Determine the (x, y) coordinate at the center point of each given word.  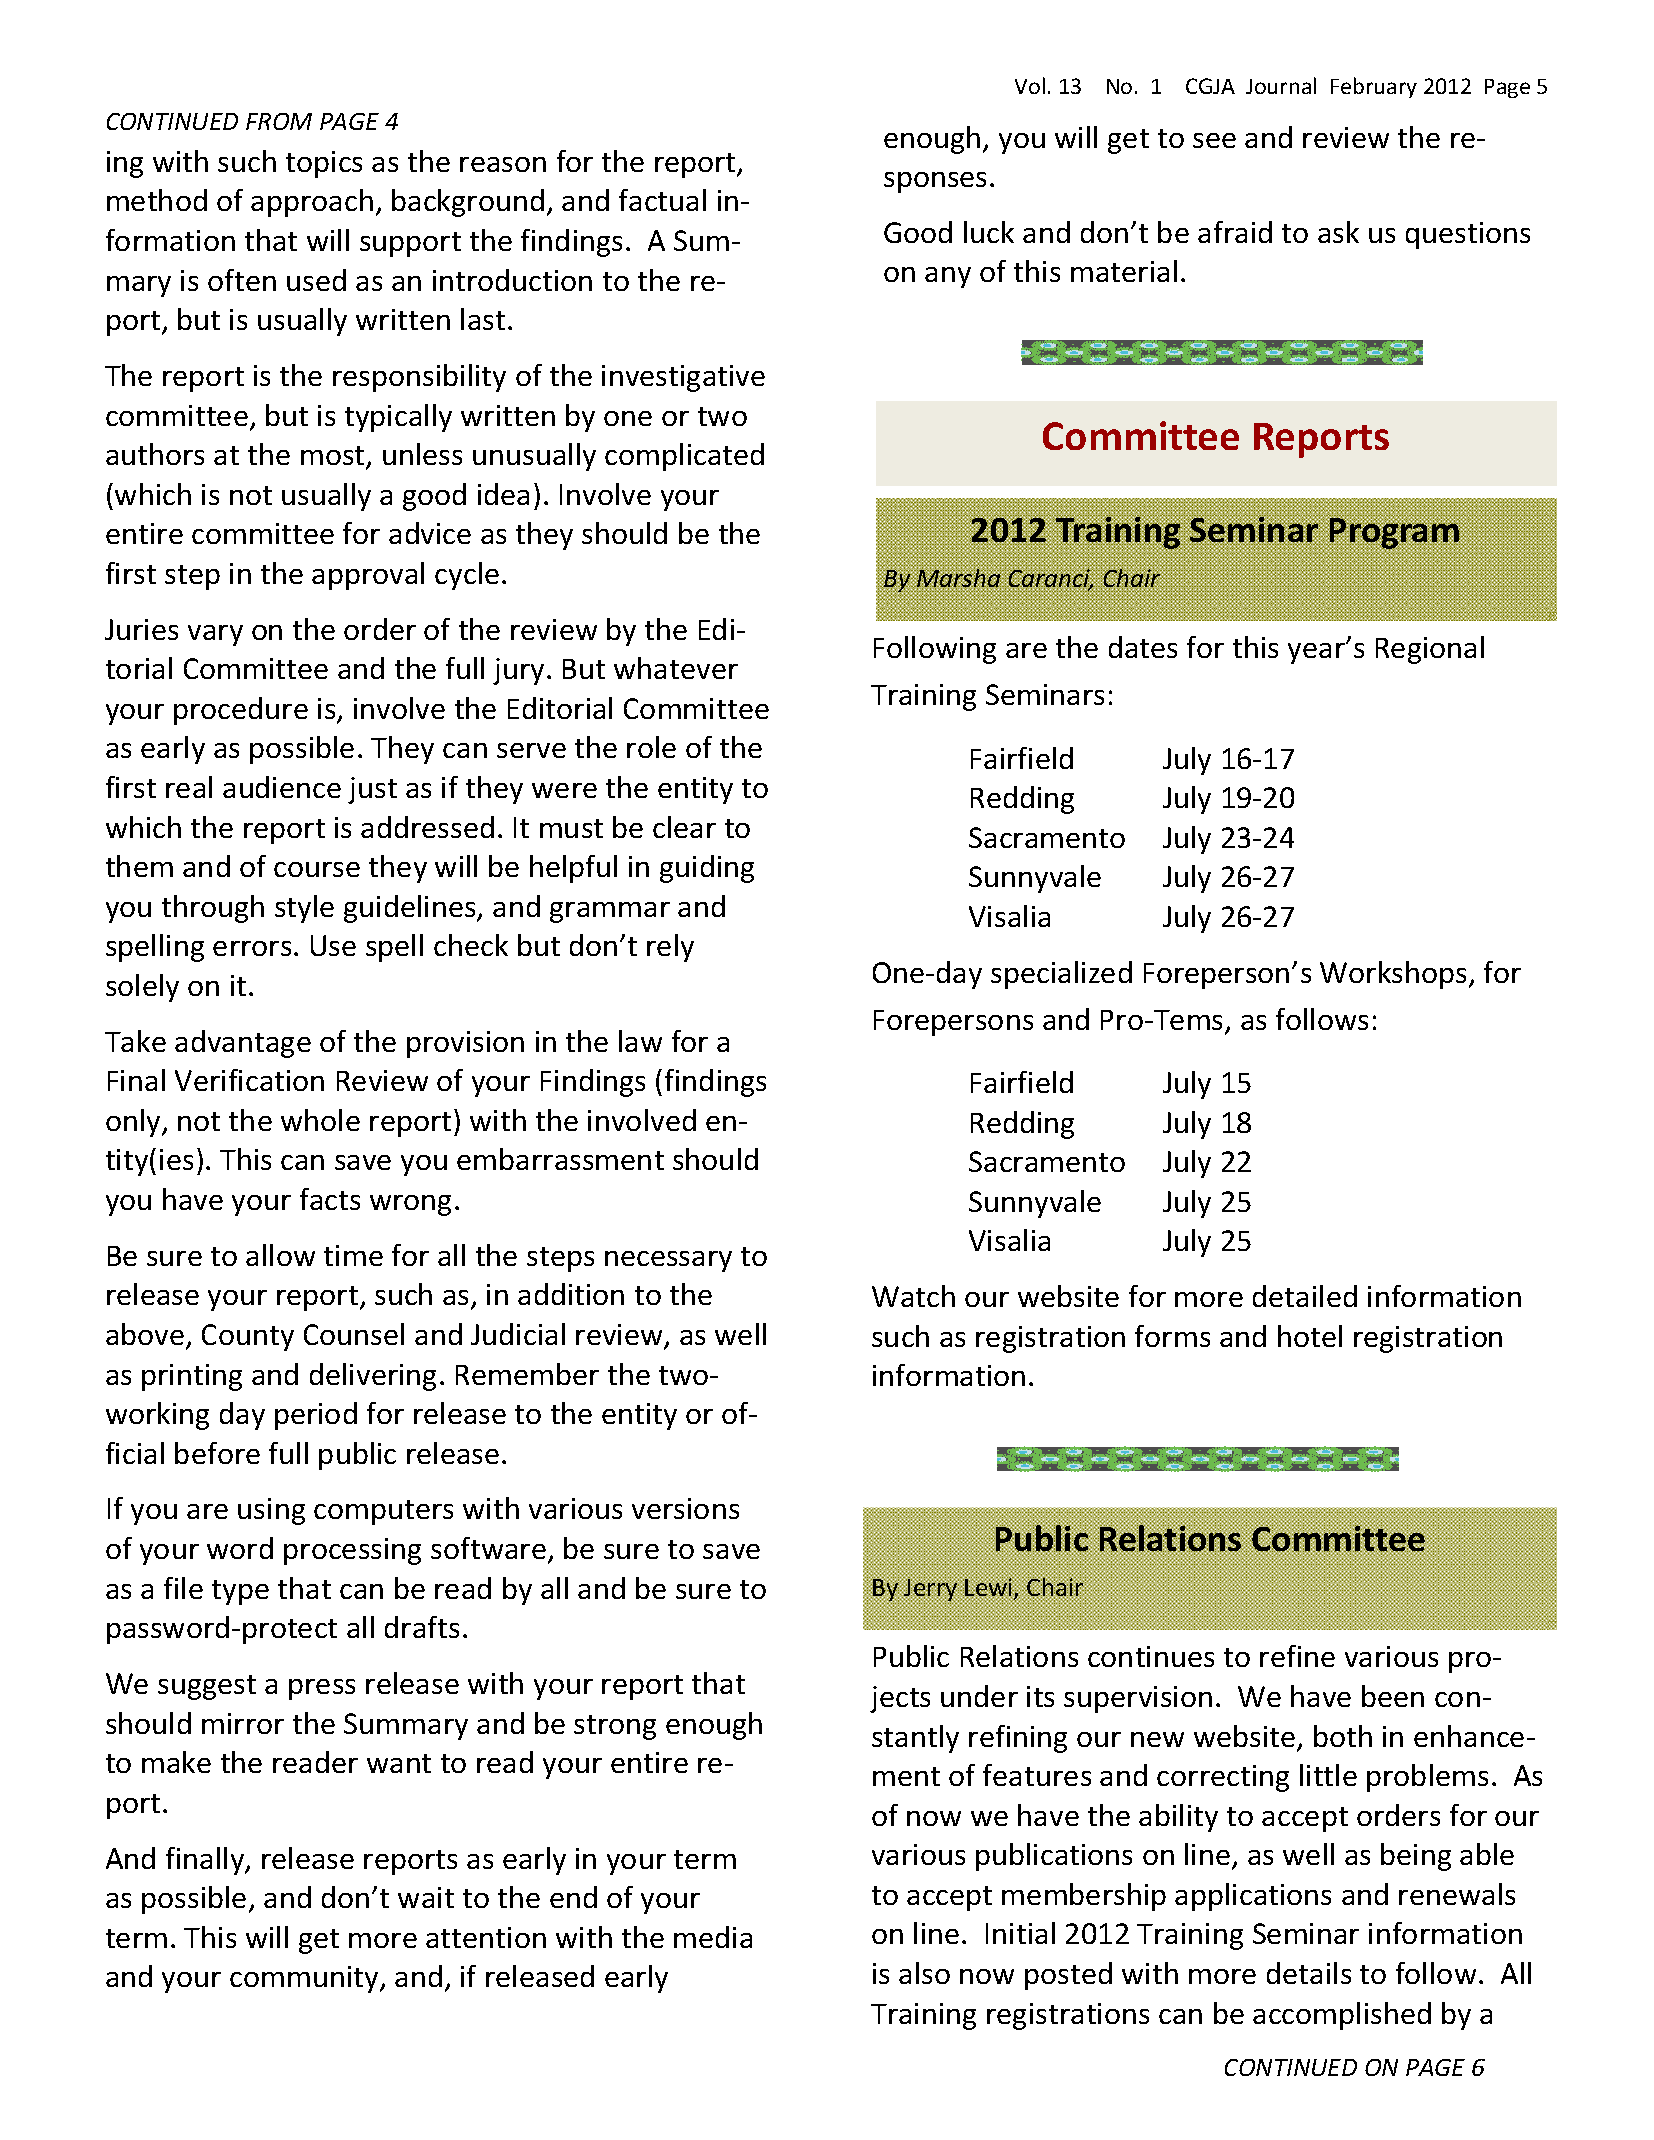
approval (368, 576)
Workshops (1395, 975)
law (640, 1041)
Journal (1281, 85)
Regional (1430, 650)
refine (1297, 1656)
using (271, 1511)
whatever (676, 668)
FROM (279, 121)
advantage (243, 1044)
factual (662, 200)
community (305, 1979)
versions (685, 1508)
